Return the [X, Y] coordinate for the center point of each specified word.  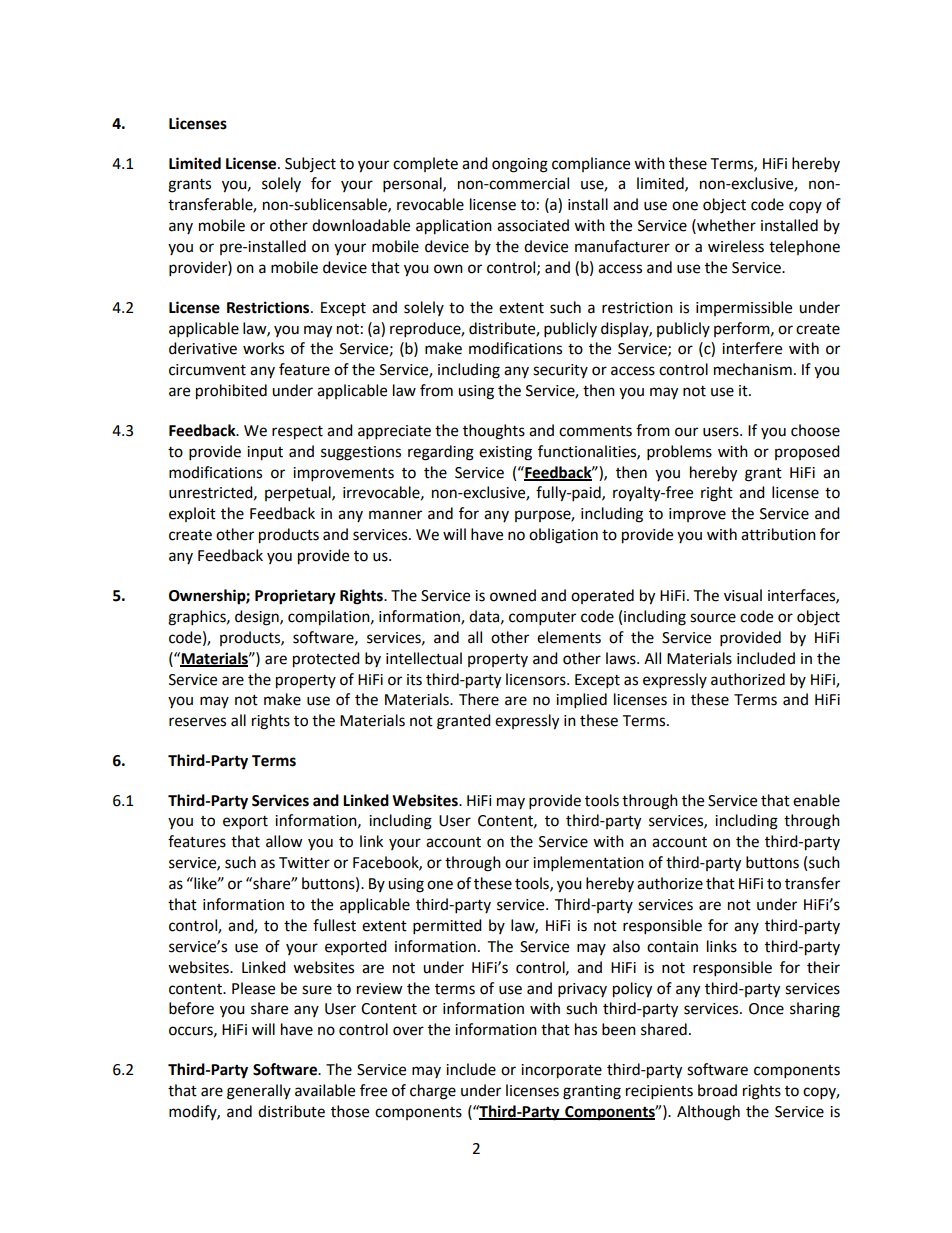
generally [259, 1092]
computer [542, 619]
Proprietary [295, 597]
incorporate [561, 1071]
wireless [736, 246]
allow [284, 841]
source [713, 618]
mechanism [753, 369]
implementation [588, 864]
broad [717, 1090]
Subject [310, 164]
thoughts [494, 432]
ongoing [520, 165]
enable [816, 800]
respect [297, 433]
